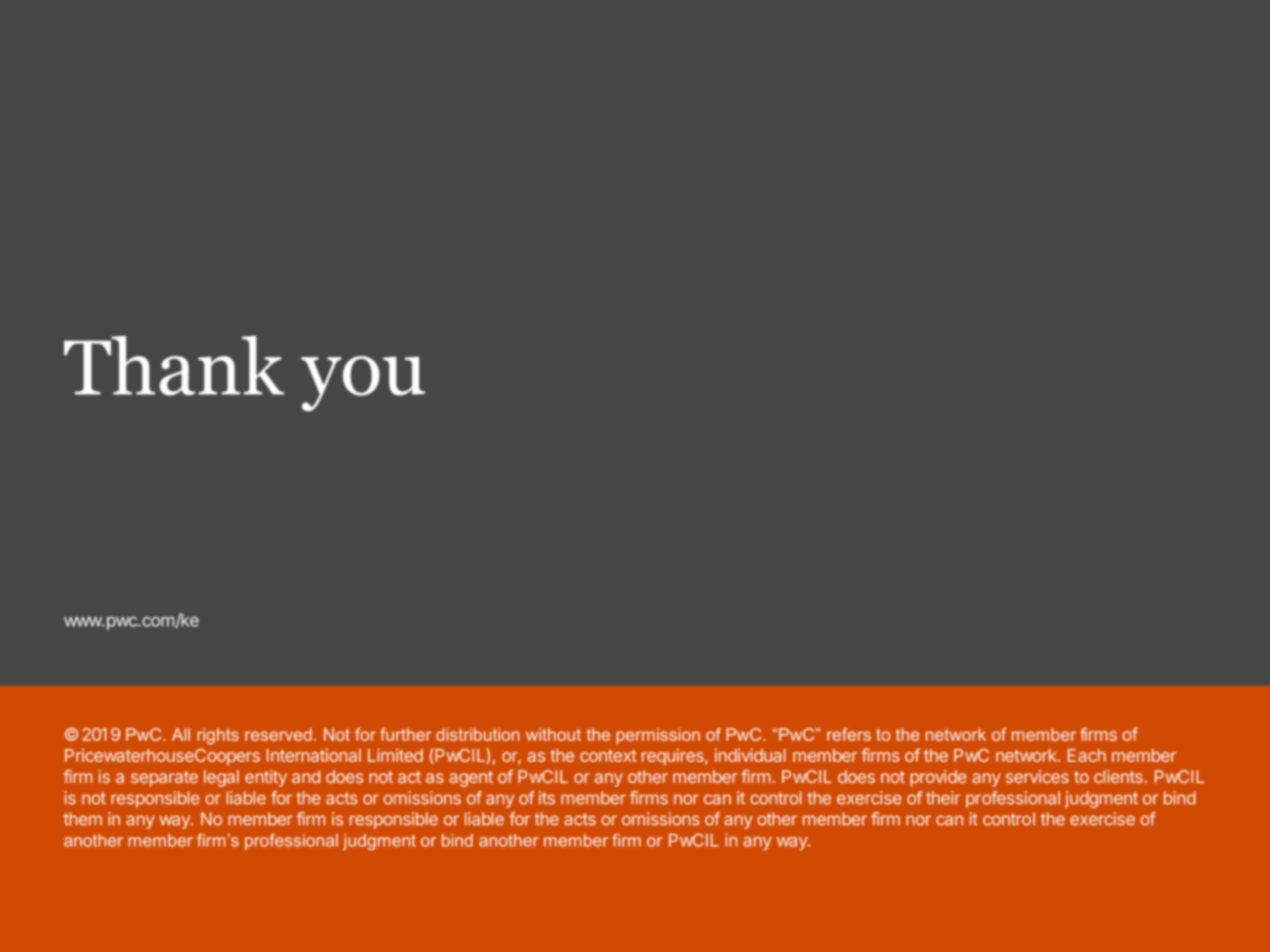  I want to click on Thank, so click(174, 366).
